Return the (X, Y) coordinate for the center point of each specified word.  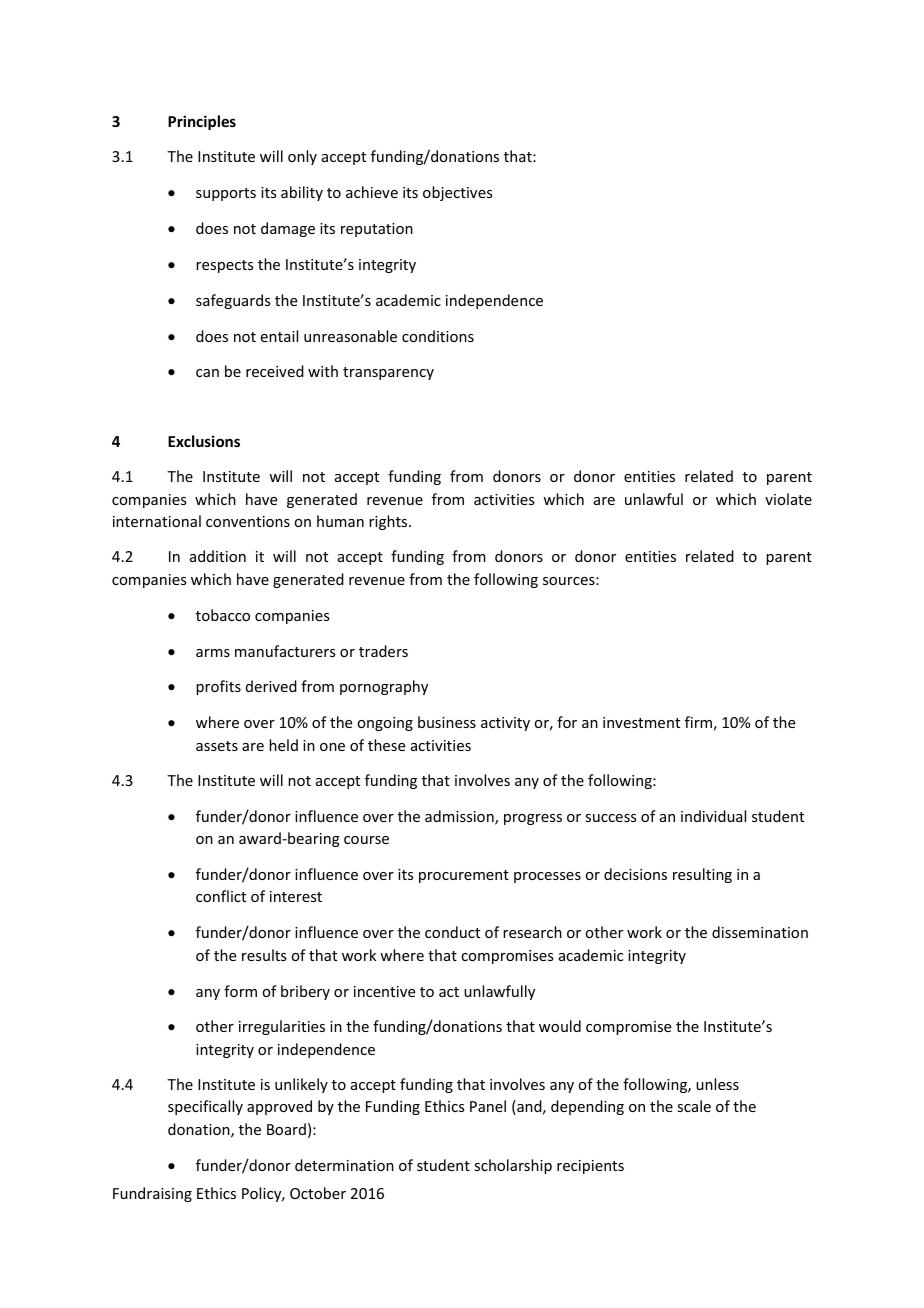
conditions (438, 336)
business (447, 722)
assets (217, 746)
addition (218, 556)
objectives (457, 193)
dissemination (760, 932)
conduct (452, 932)
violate (788, 499)
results (264, 955)
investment (641, 722)
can (207, 373)
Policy (263, 1194)
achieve (372, 192)
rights (389, 522)
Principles (202, 122)
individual (713, 816)
